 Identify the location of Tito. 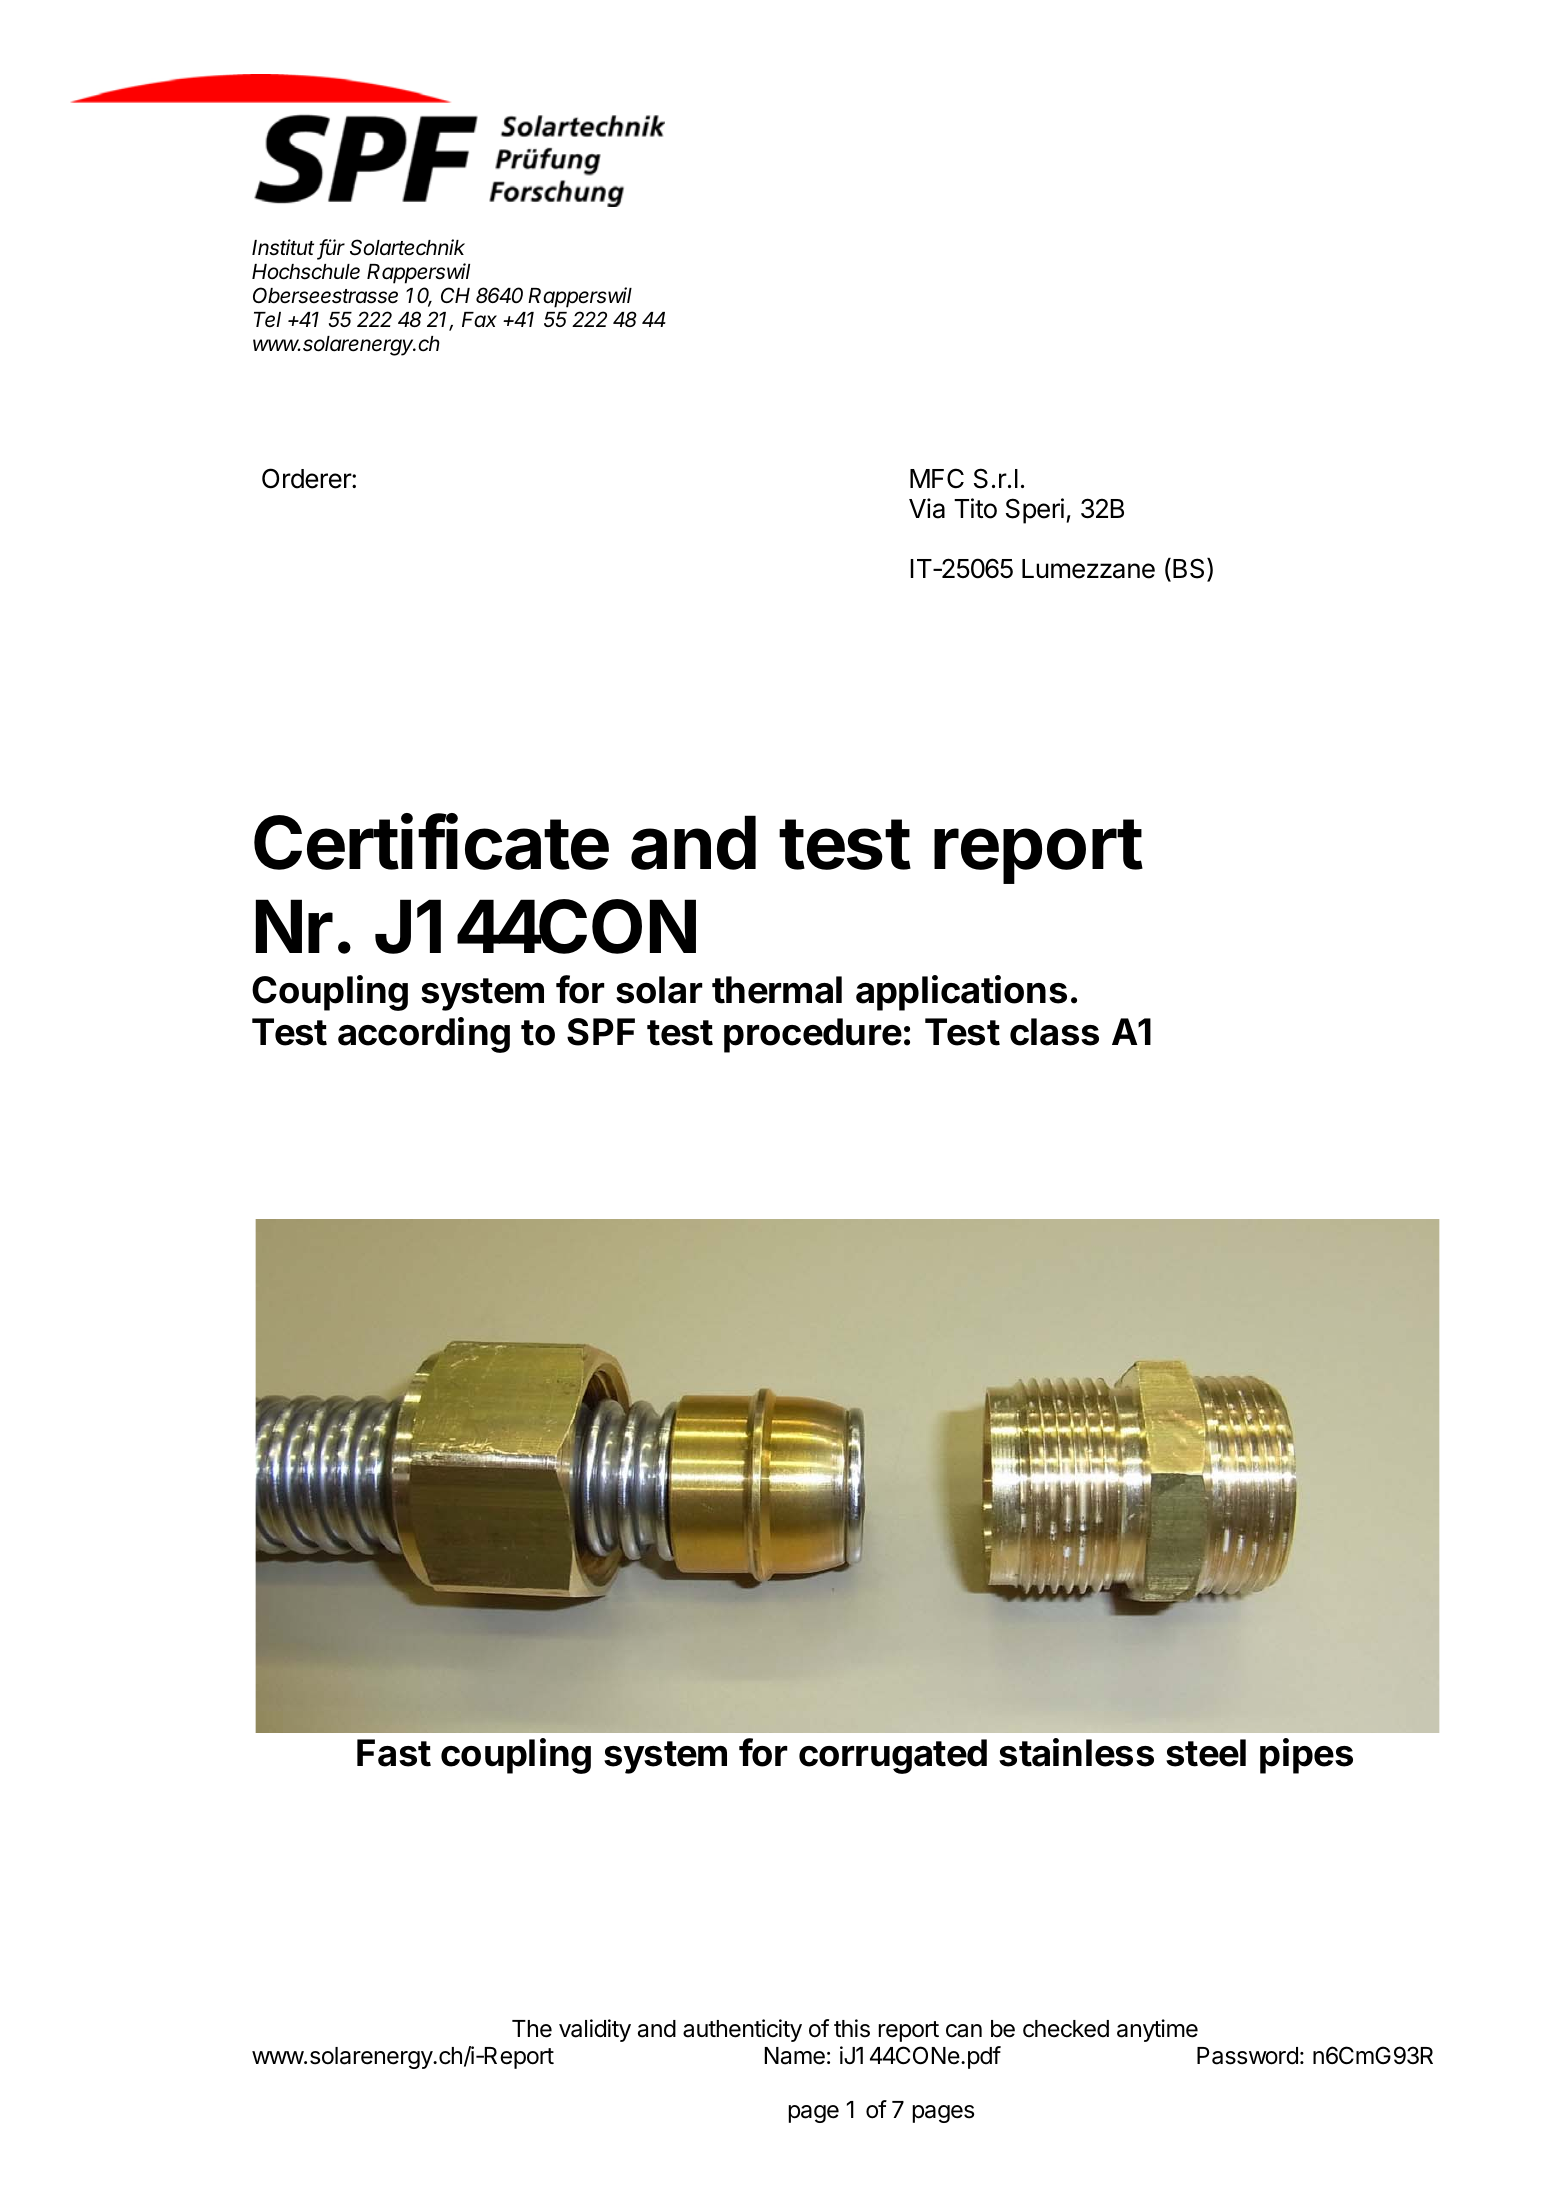
(975, 508).
